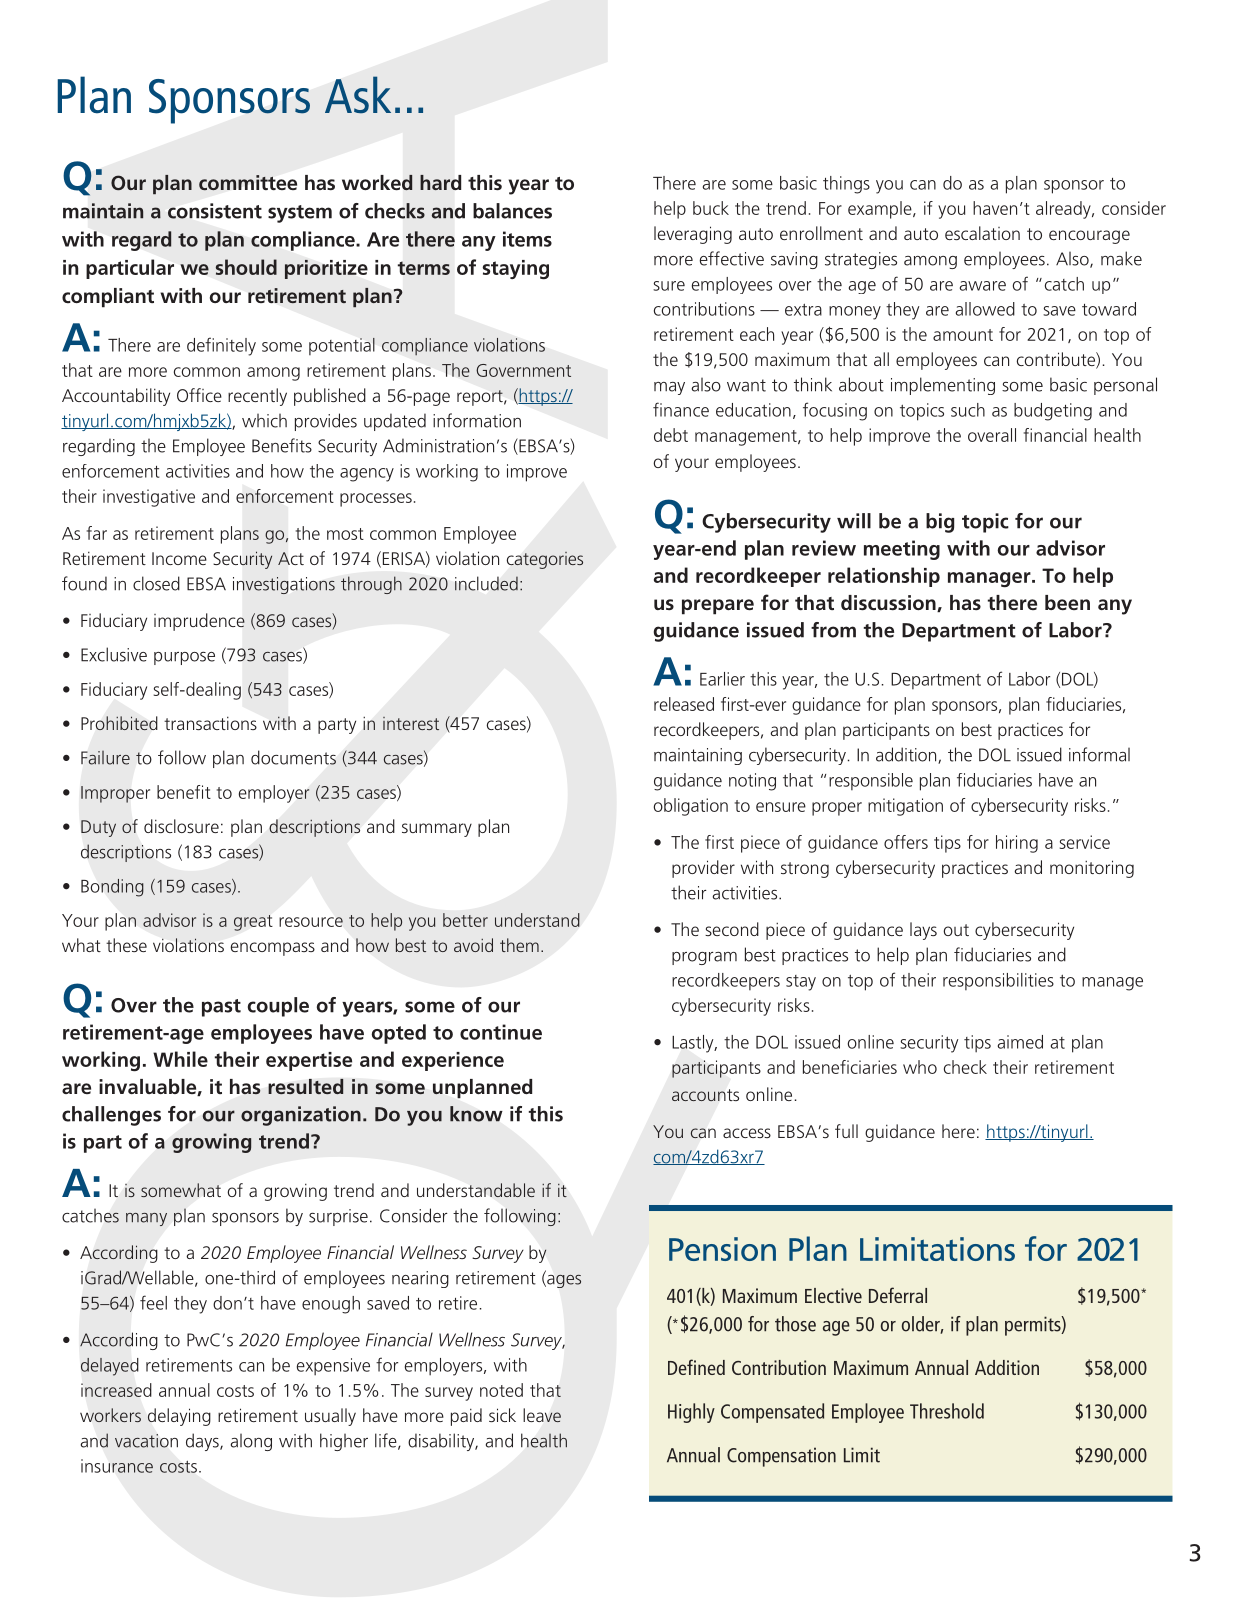  What do you see at coordinates (542, 1415) in the screenshot?
I see `leave` at bounding box center [542, 1415].
